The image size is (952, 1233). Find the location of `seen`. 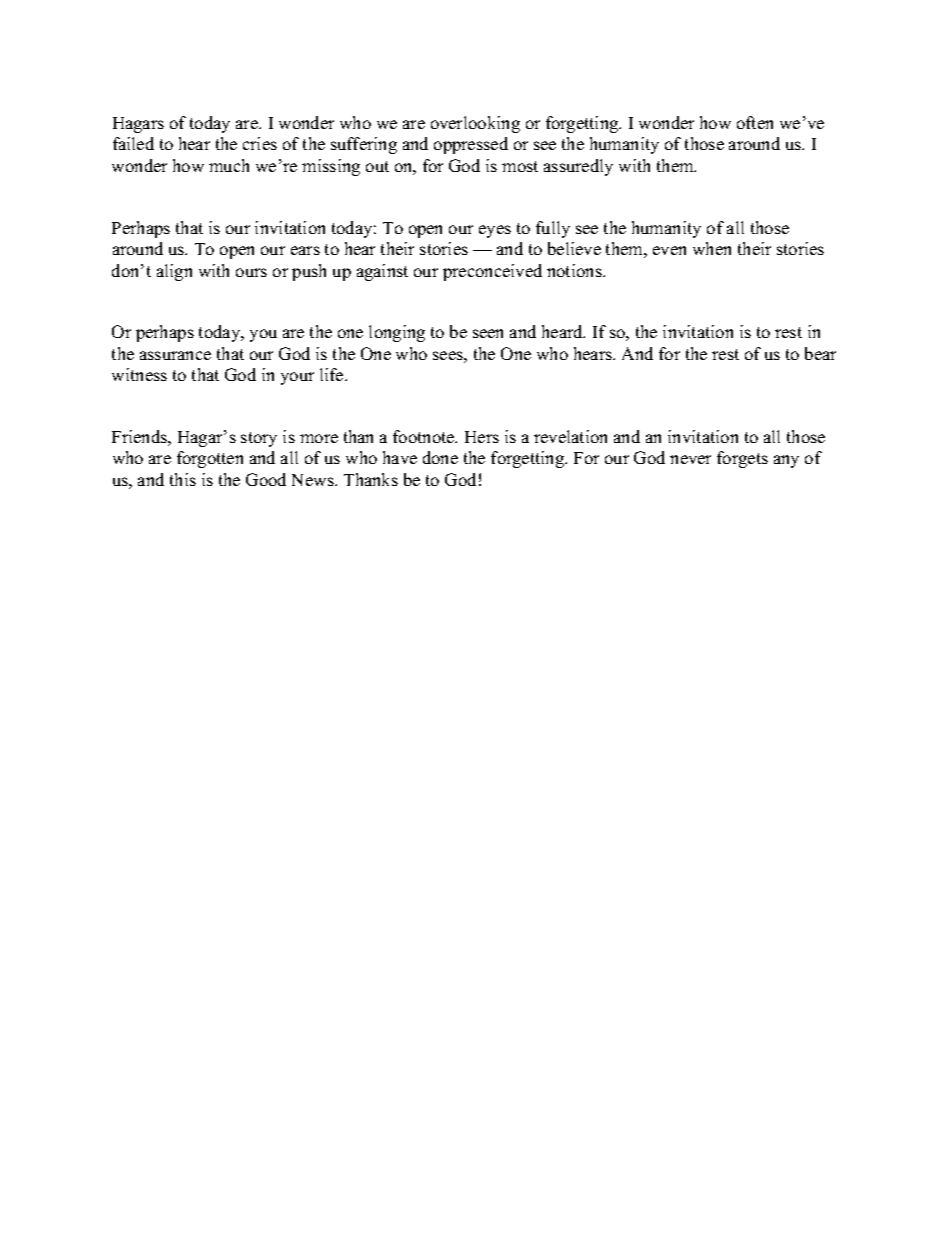

seen is located at coordinates (488, 333).
